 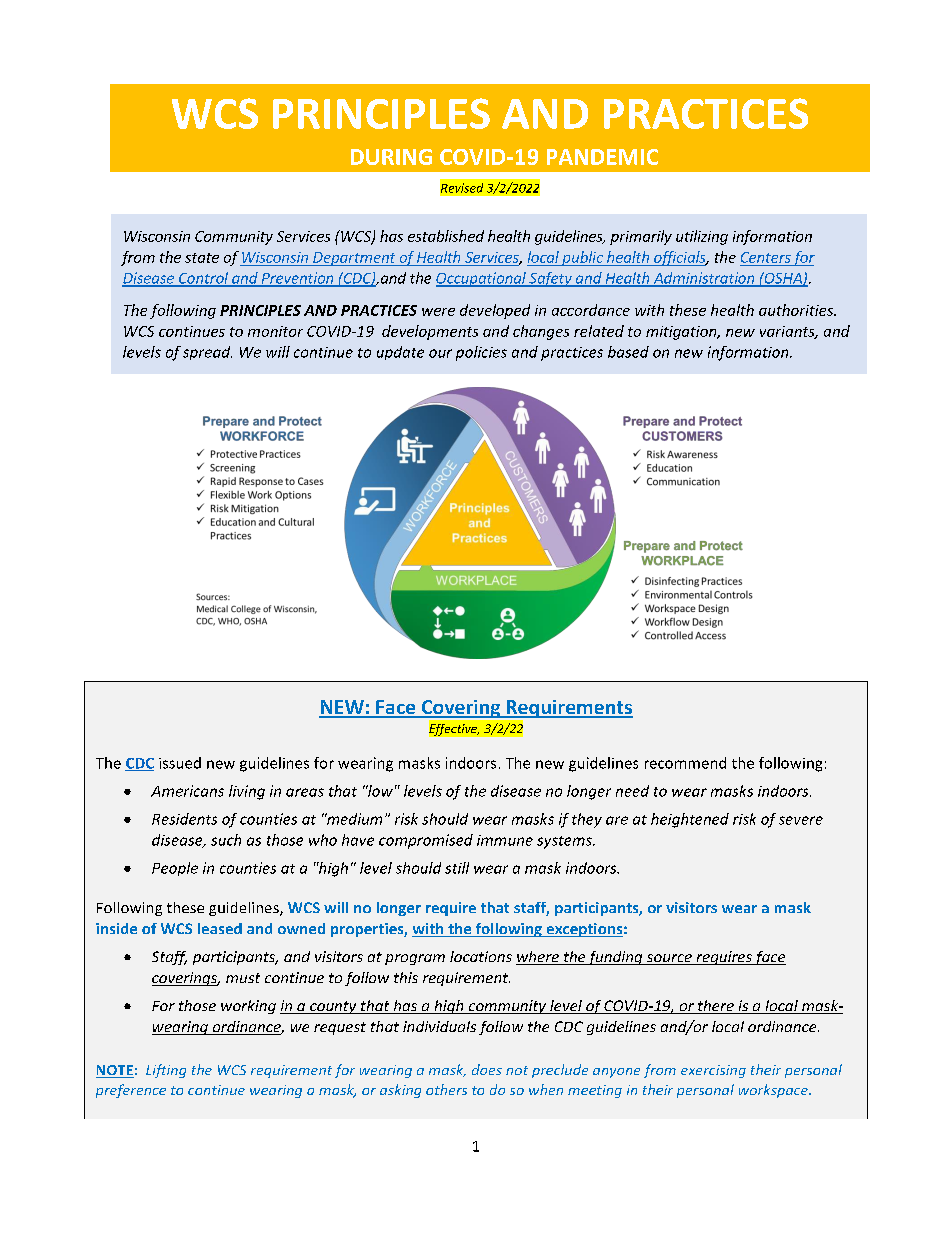 What do you see at coordinates (166, 1071) in the page?
I see `Lifting` at bounding box center [166, 1071].
